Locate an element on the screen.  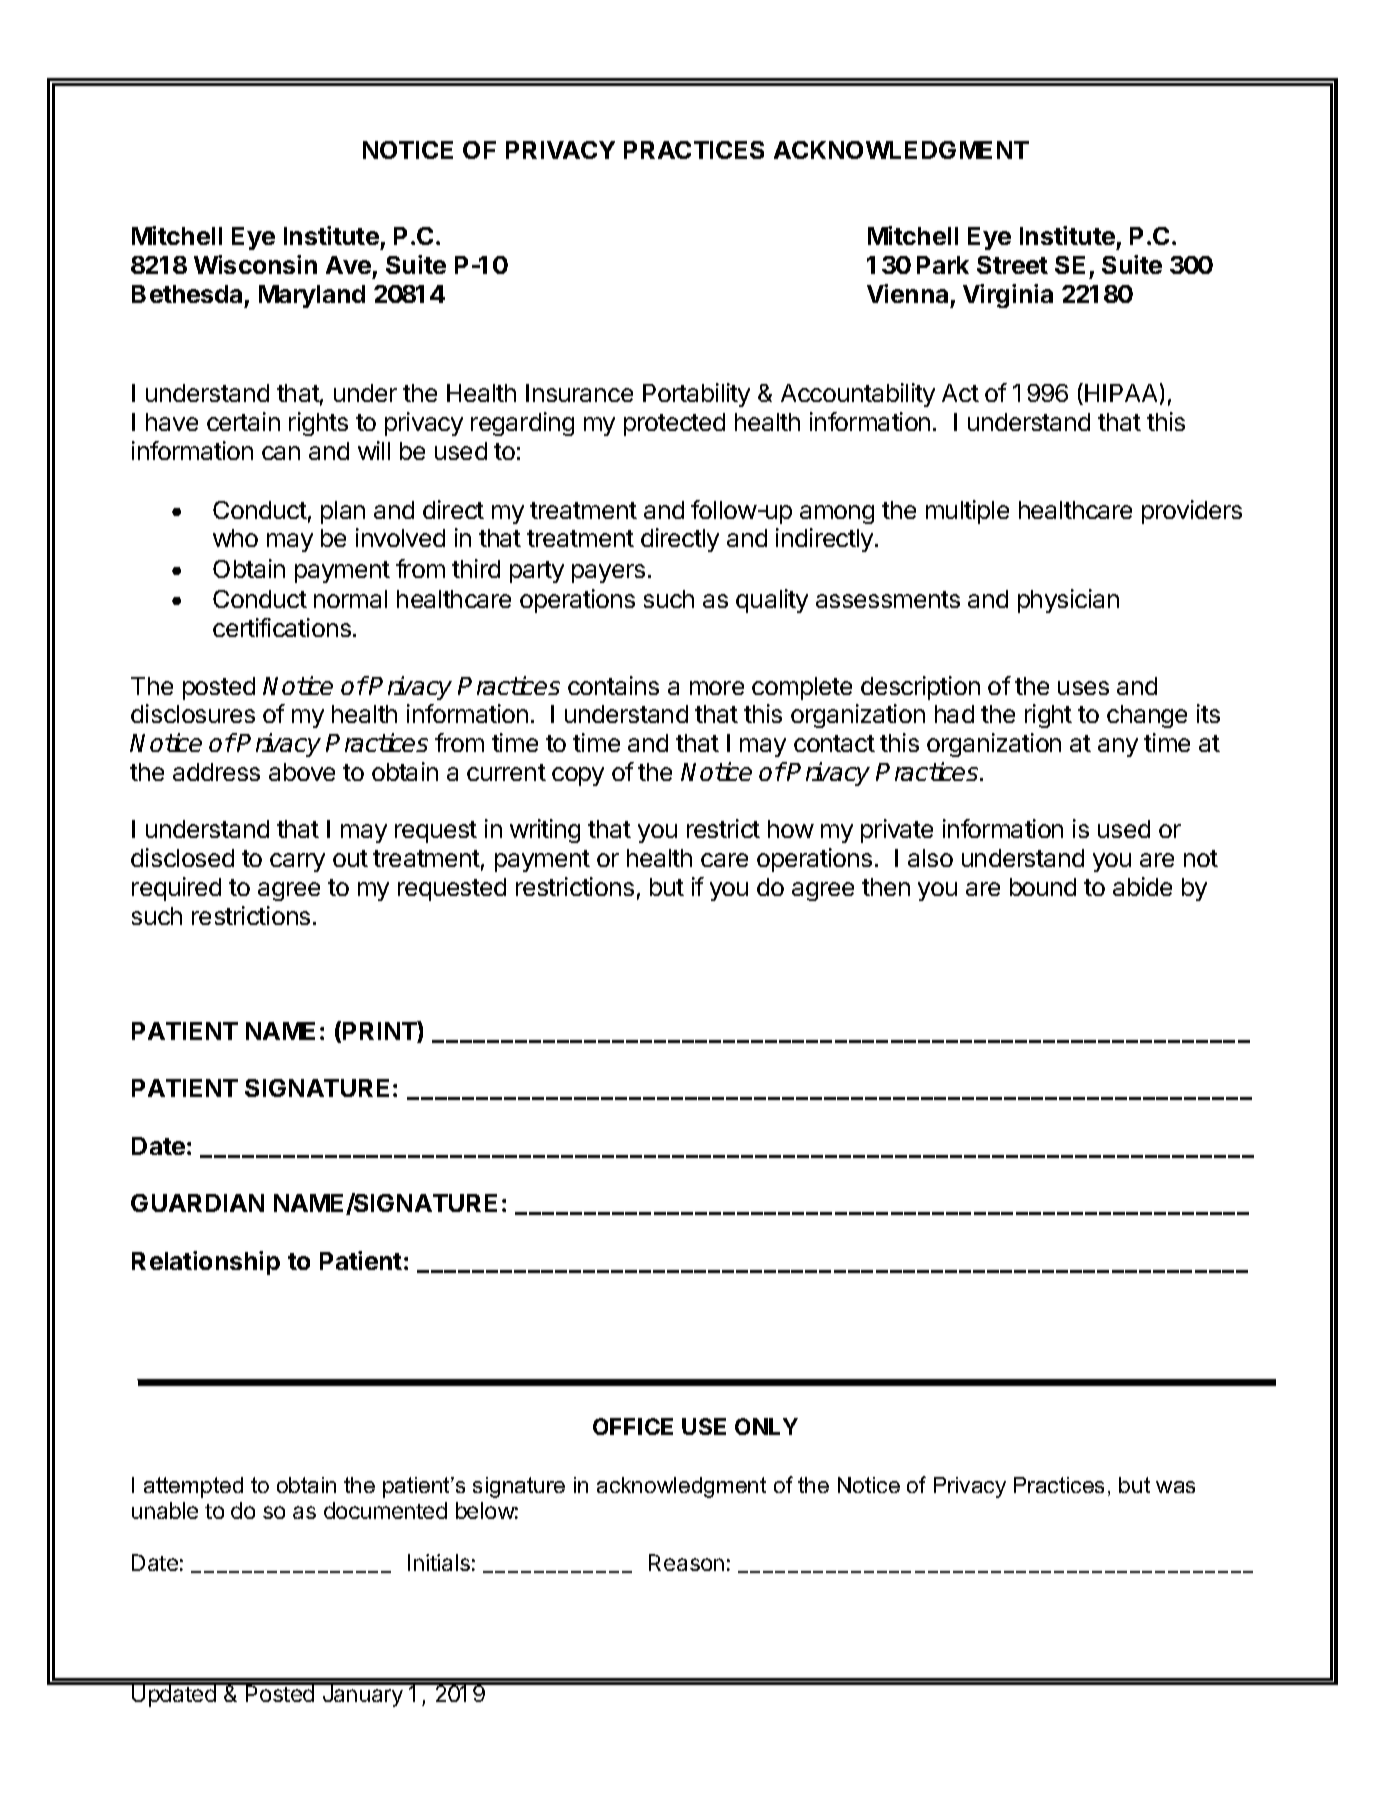
carry is located at coordinates (297, 862).
